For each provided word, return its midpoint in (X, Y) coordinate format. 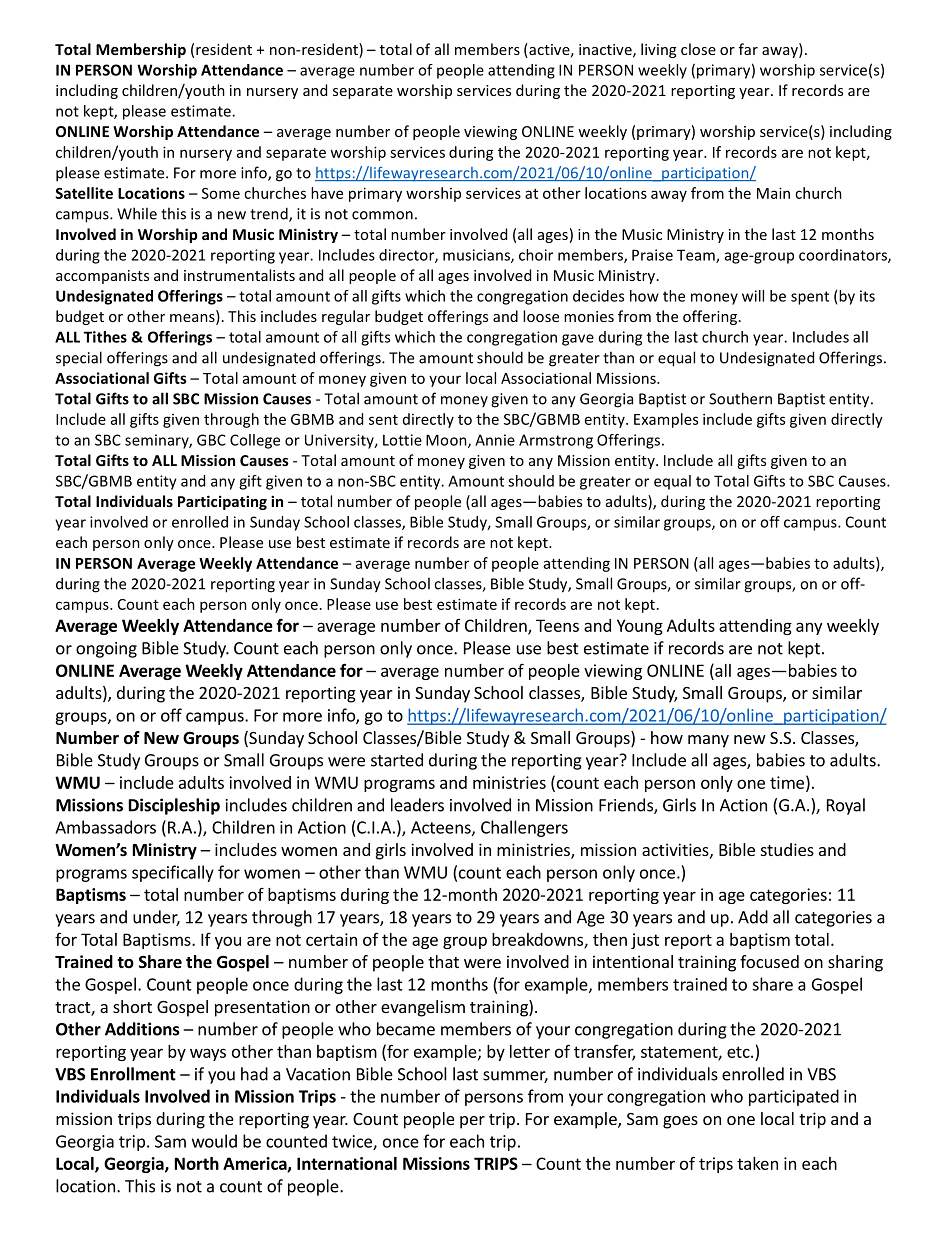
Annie (495, 440)
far (748, 49)
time (787, 782)
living (658, 50)
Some (221, 193)
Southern (740, 398)
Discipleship (174, 806)
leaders (417, 805)
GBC (211, 440)
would (214, 1141)
